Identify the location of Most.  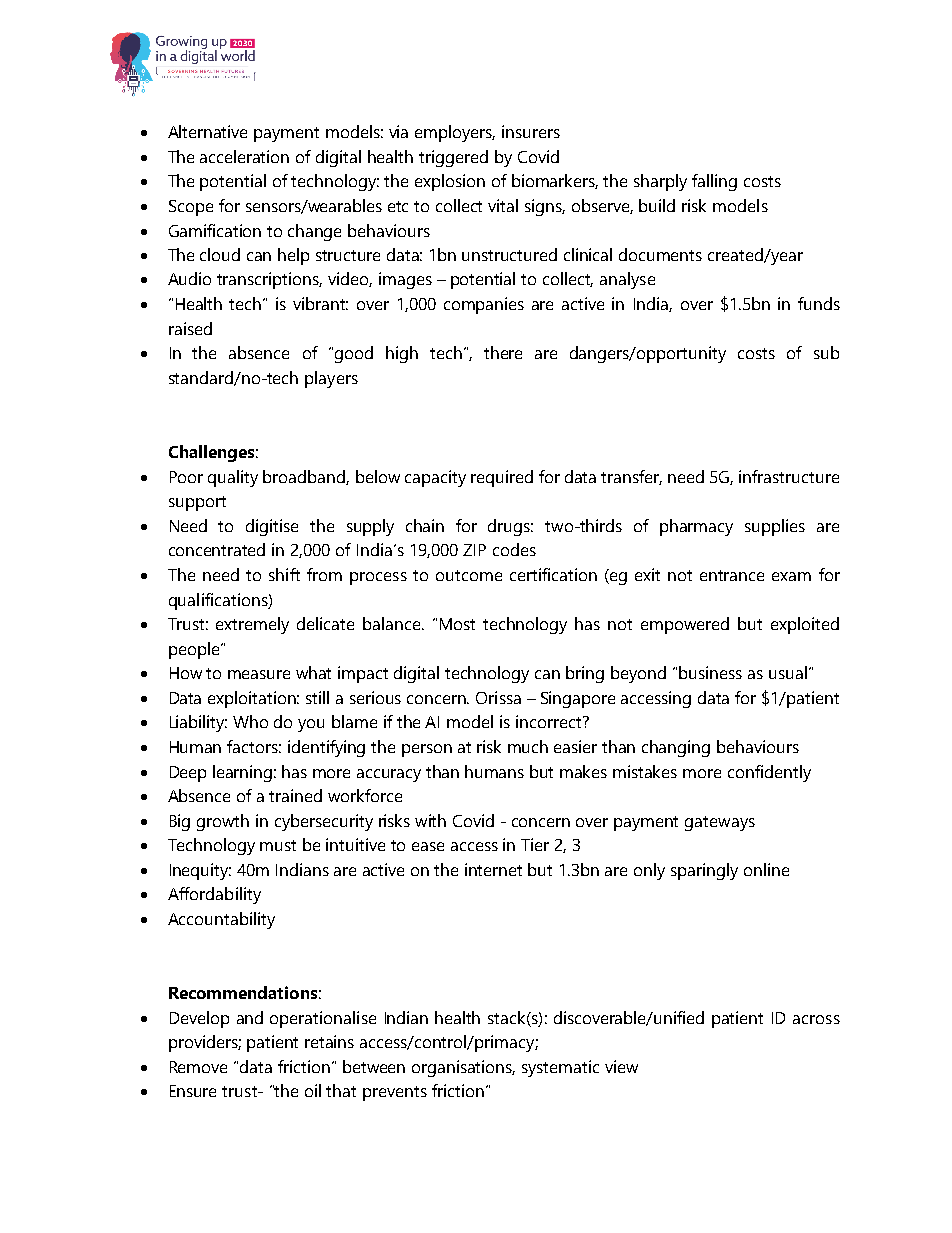
(457, 624).
